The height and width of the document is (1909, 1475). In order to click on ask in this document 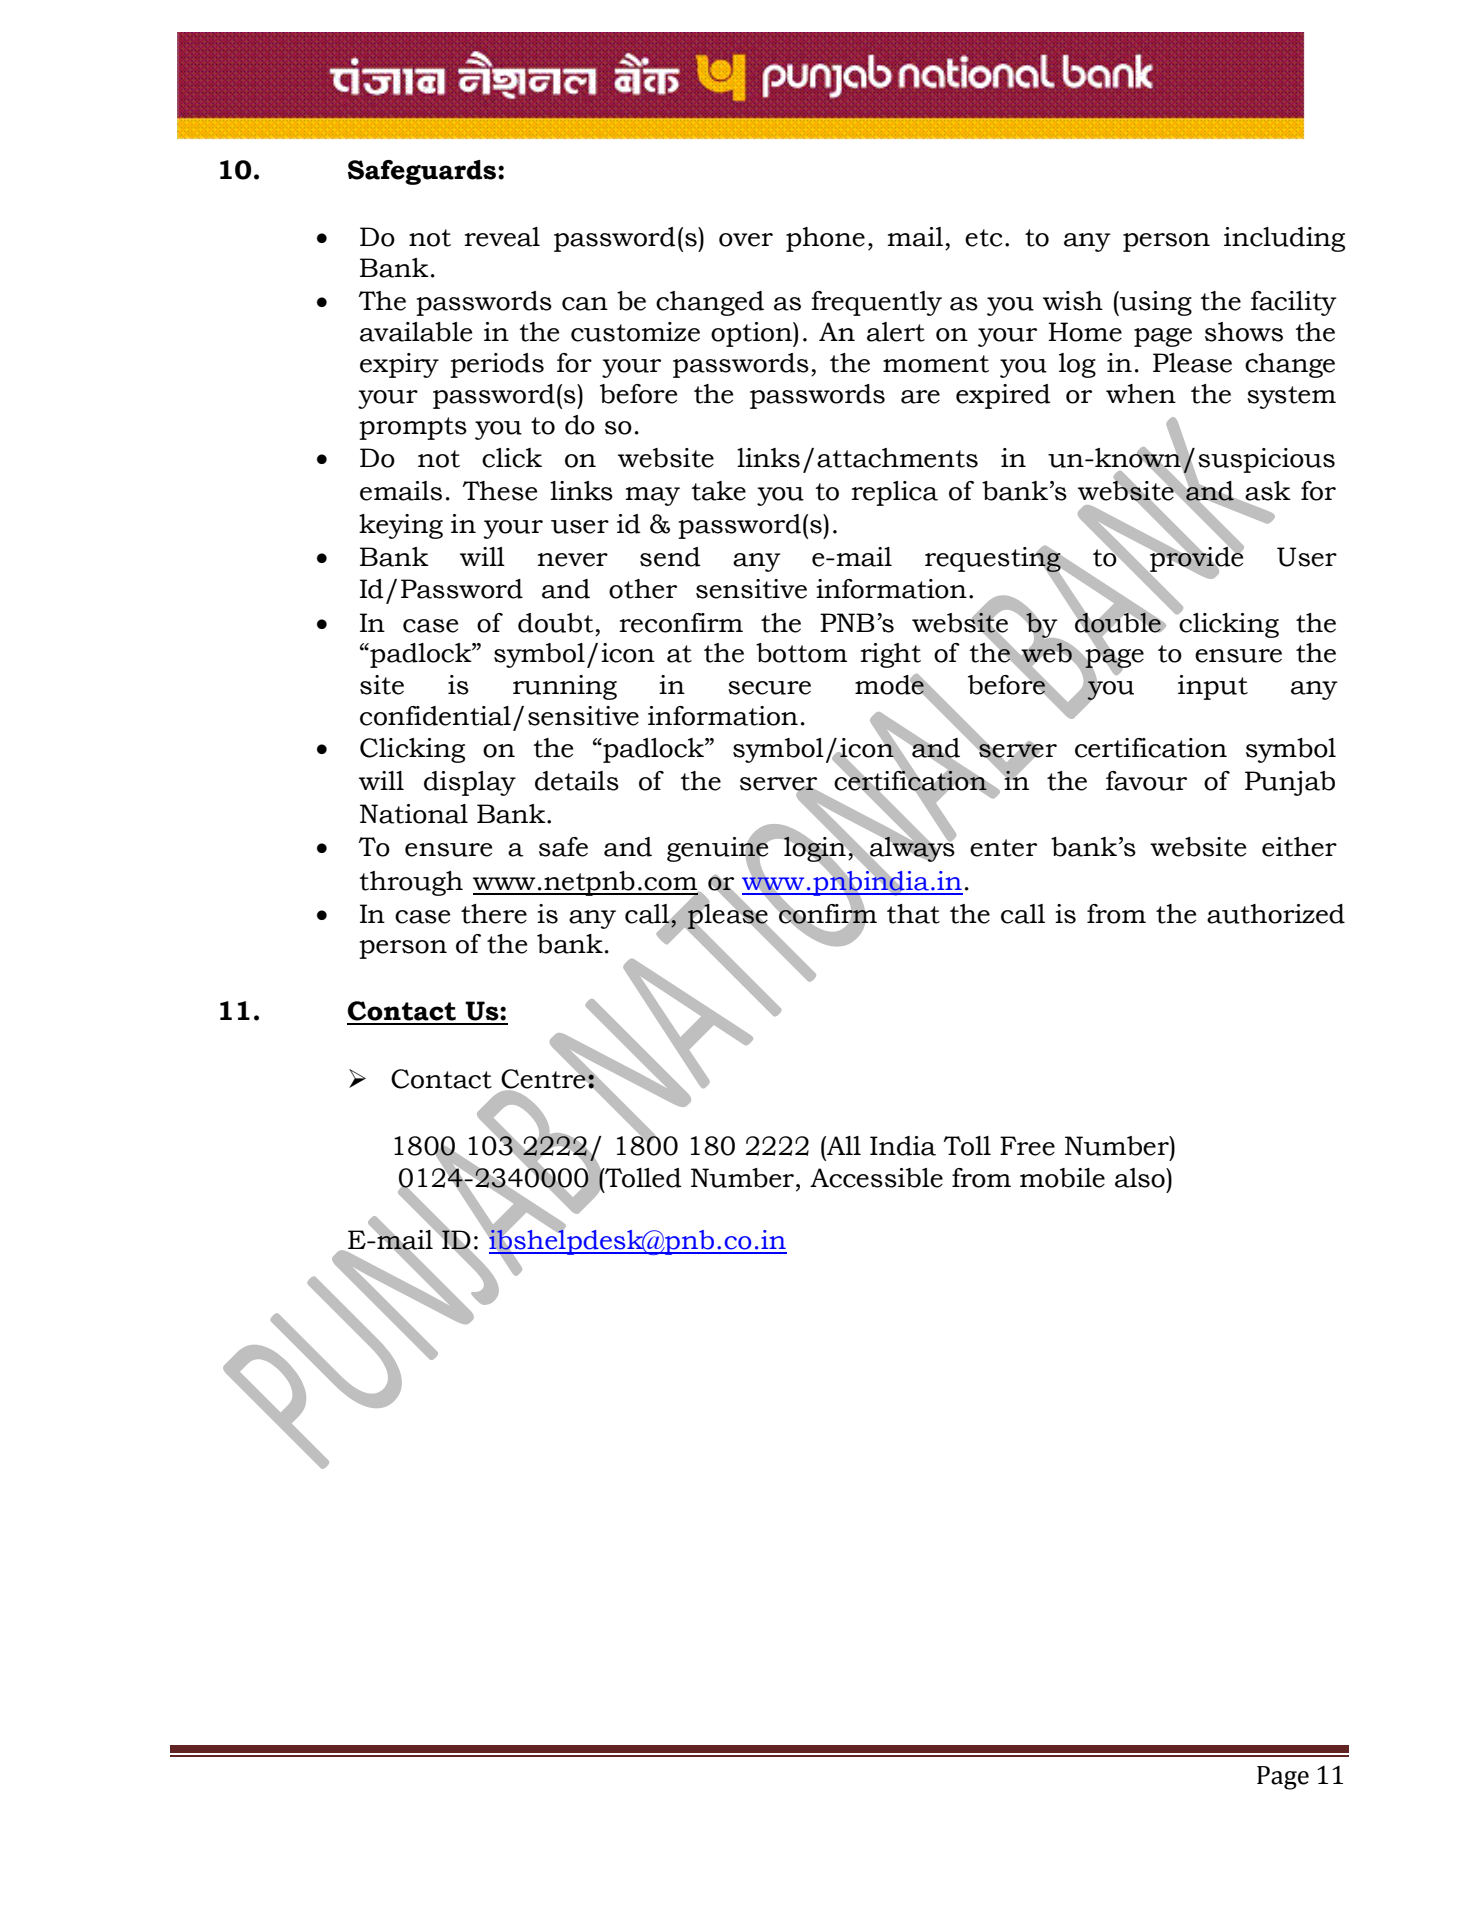, I will do `click(1268, 491)`.
